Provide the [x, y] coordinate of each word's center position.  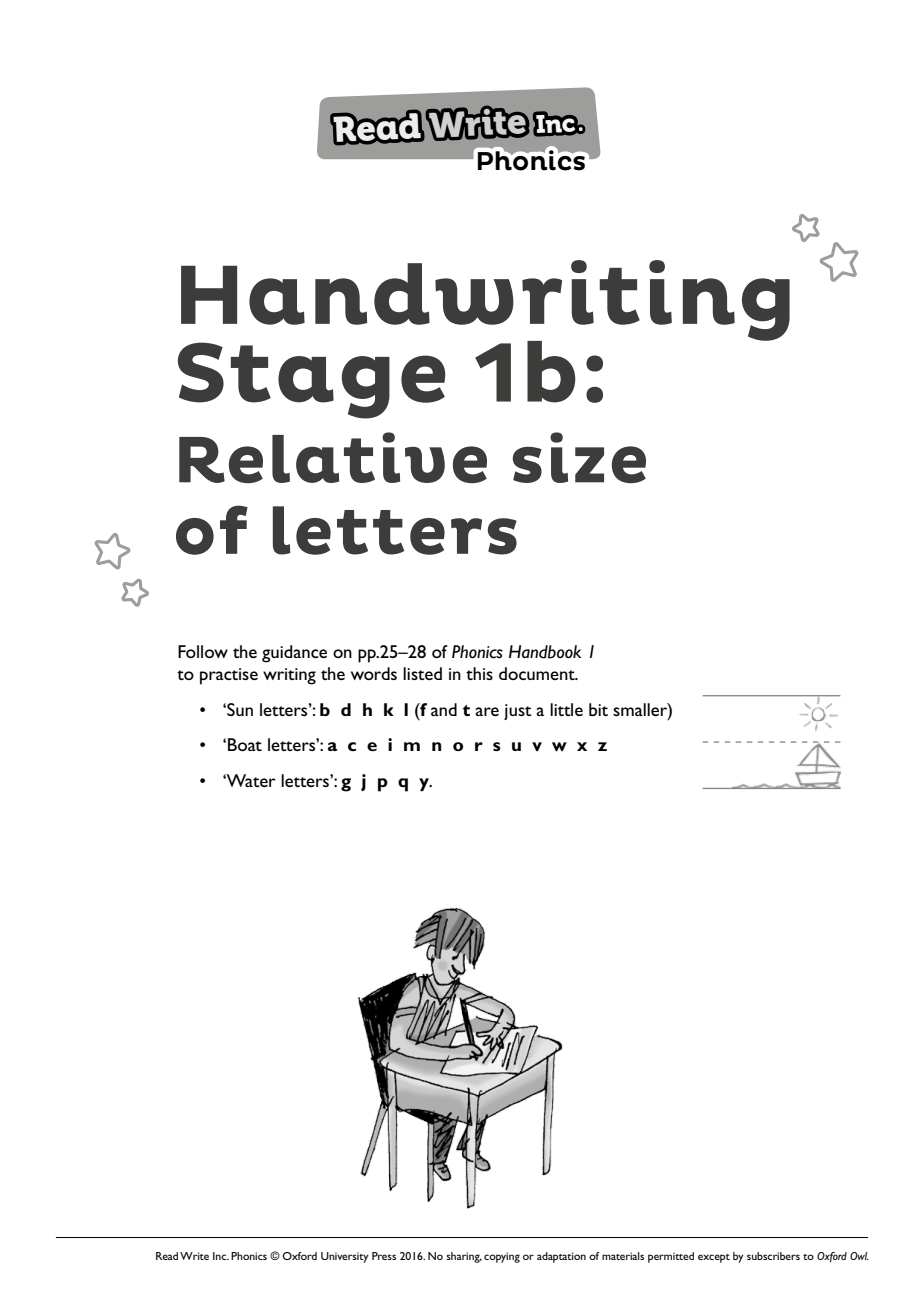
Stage [311, 380]
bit [598, 709]
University [345, 1257]
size [579, 457]
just [518, 712]
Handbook [545, 652]
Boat [245, 744]
